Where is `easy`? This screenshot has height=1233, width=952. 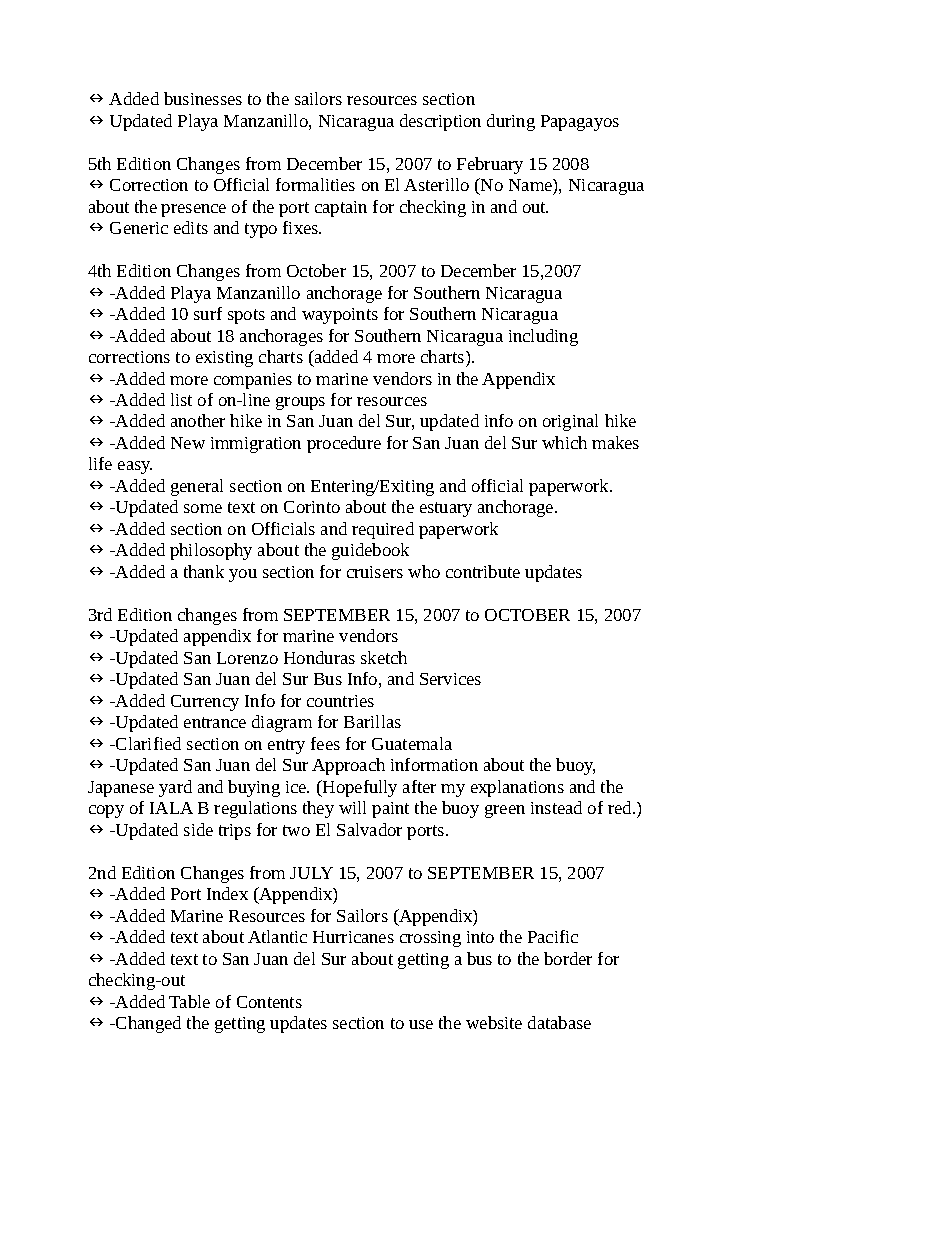 easy is located at coordinates (135, 467).
